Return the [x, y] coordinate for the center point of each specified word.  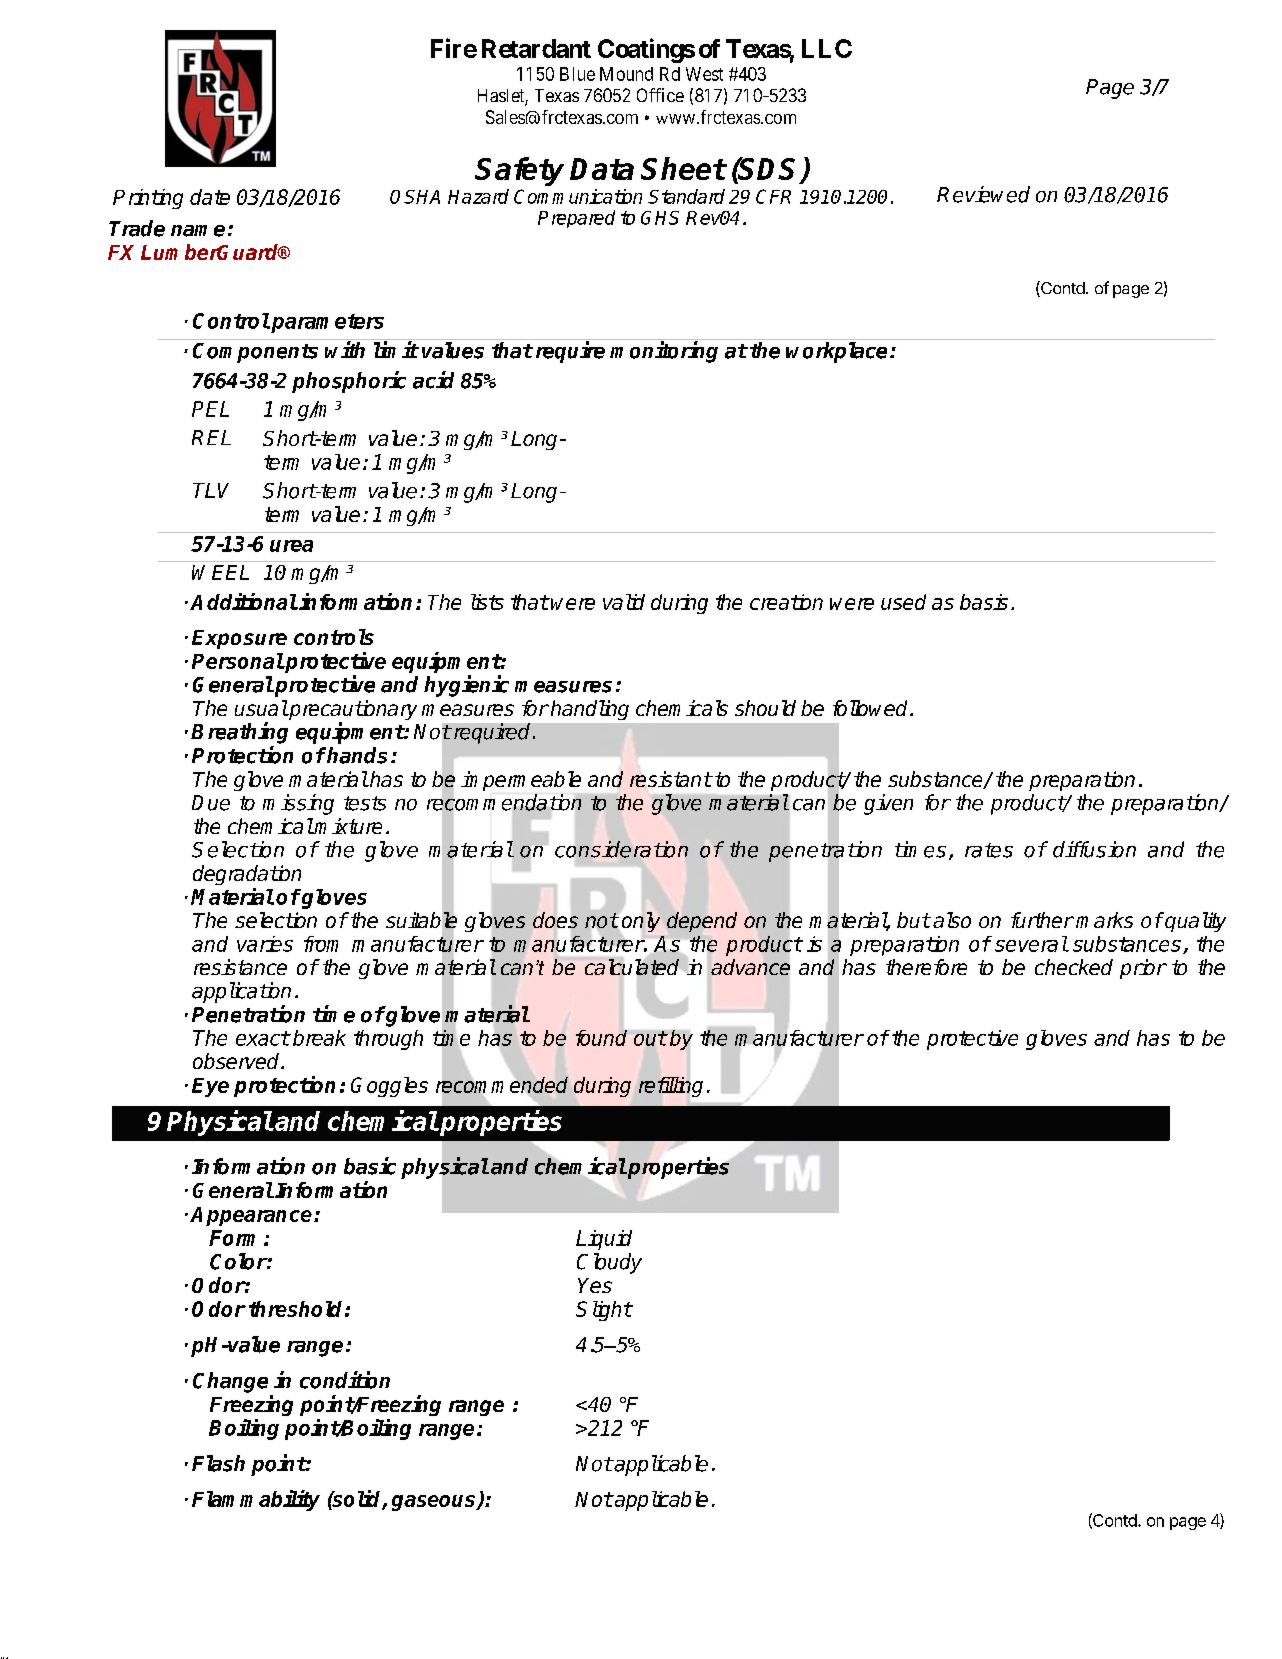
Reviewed [983, 194]
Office [660, 95]
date [210, 197]
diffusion [1094, 849]
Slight [604, 1311]
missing [298, 804]
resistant [671, 779]
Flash [218, 1463]
